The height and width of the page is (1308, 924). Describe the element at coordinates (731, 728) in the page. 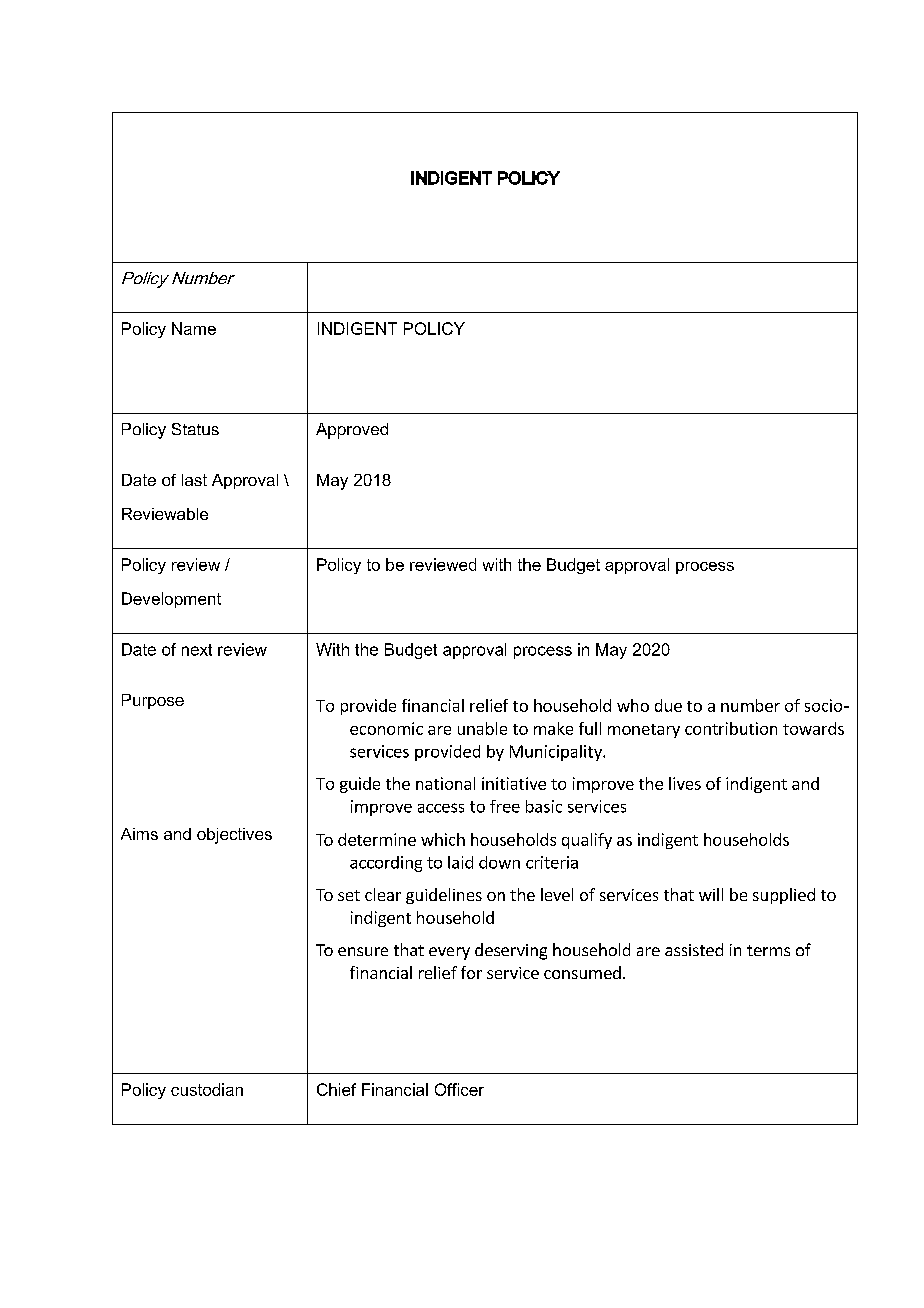

I see `contribution` at that location.
